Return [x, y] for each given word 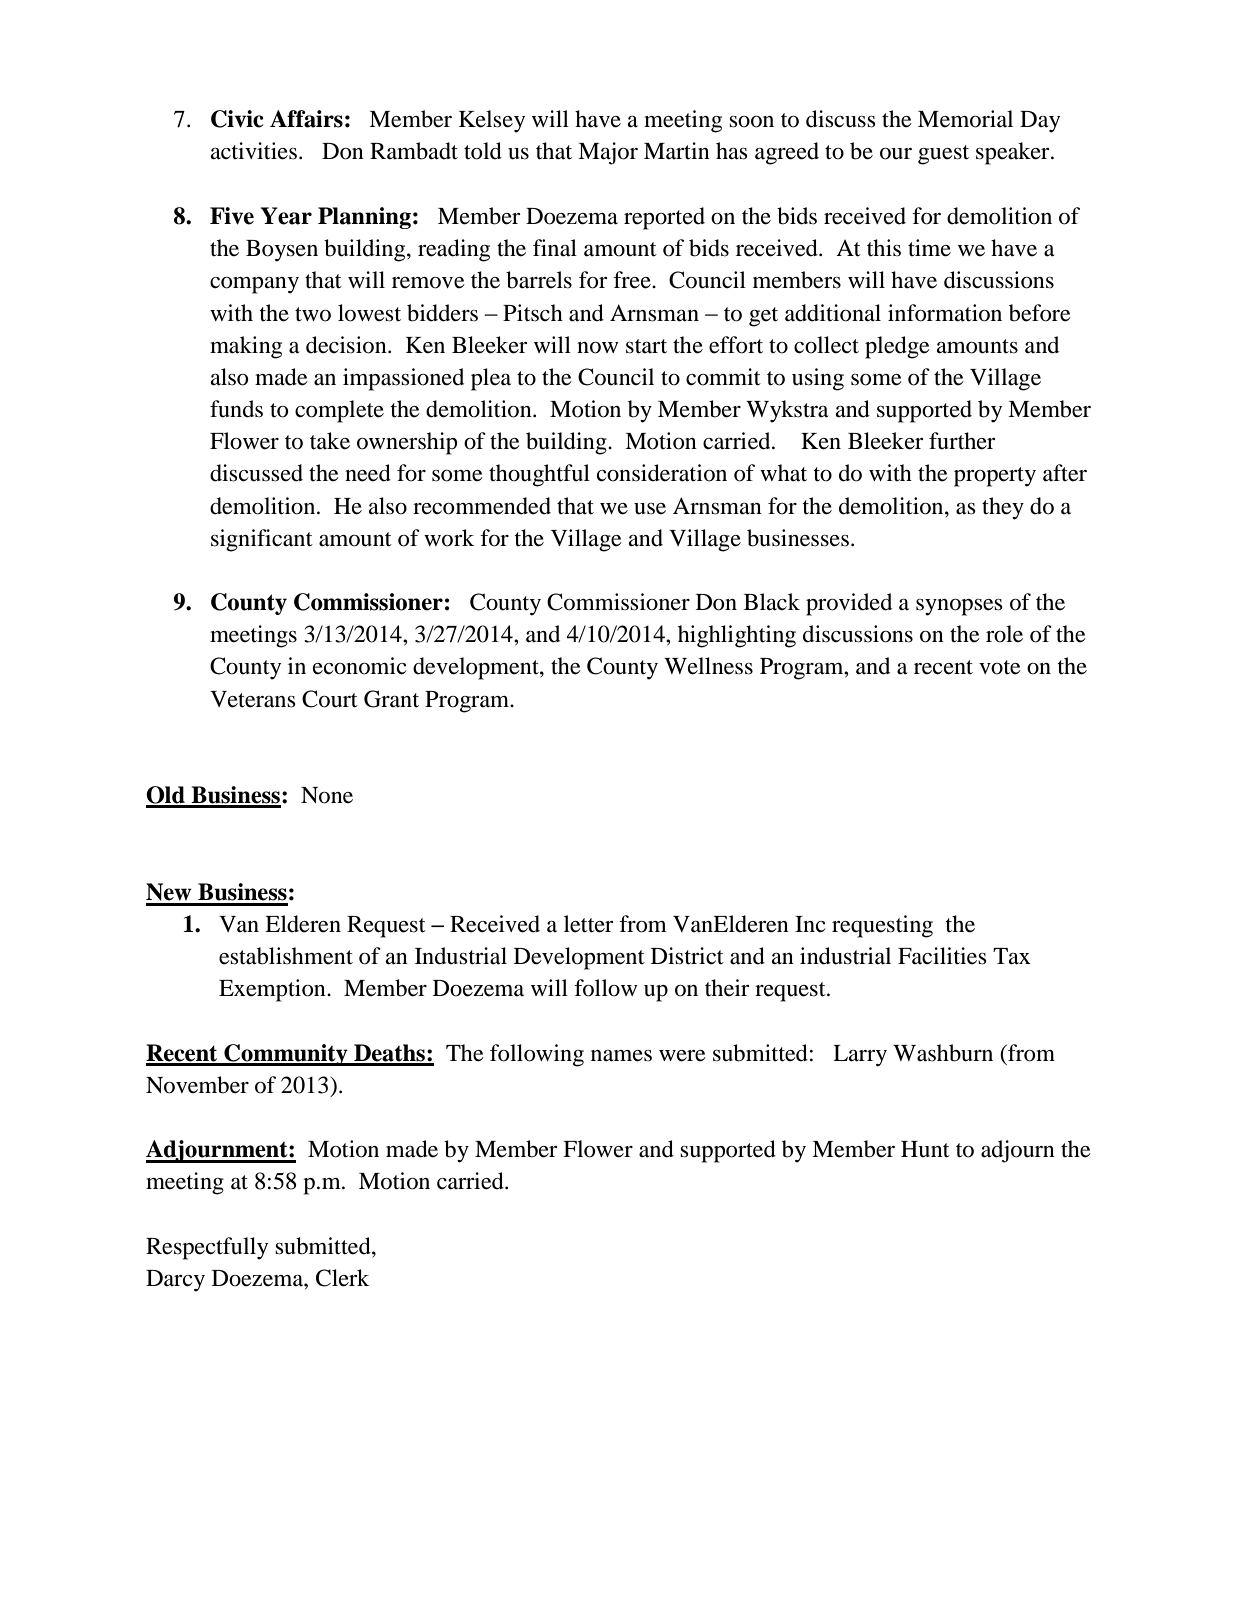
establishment [286, 956]
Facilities [942, 956]
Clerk [342, 1278]
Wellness [708, 666]
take [330, 441]
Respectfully [207, 1248]
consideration [662, 473]
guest [943, 155]
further [962, 441]
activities [254, 151]
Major [608, 153]
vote [1000, 667]
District [687, 956]
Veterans [253, 699]
